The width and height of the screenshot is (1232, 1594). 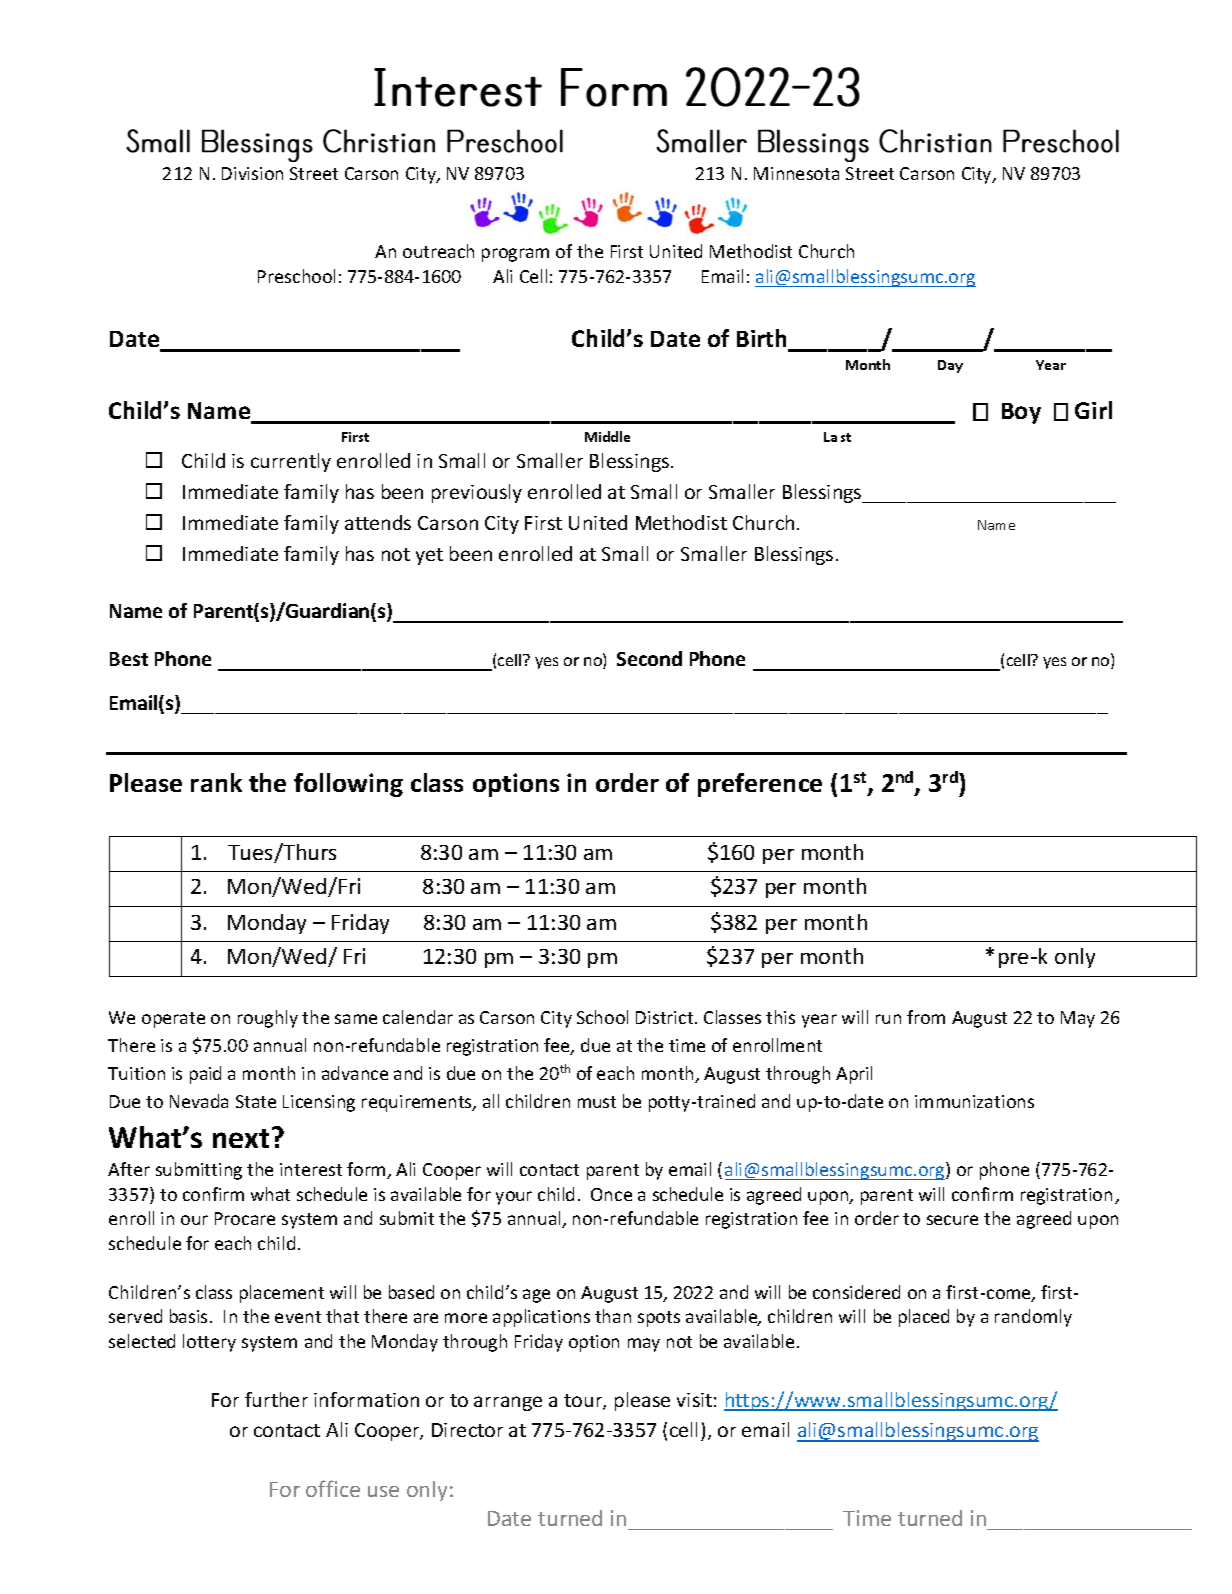 I want to click on Minnesota, so click(x=796, y=173).
